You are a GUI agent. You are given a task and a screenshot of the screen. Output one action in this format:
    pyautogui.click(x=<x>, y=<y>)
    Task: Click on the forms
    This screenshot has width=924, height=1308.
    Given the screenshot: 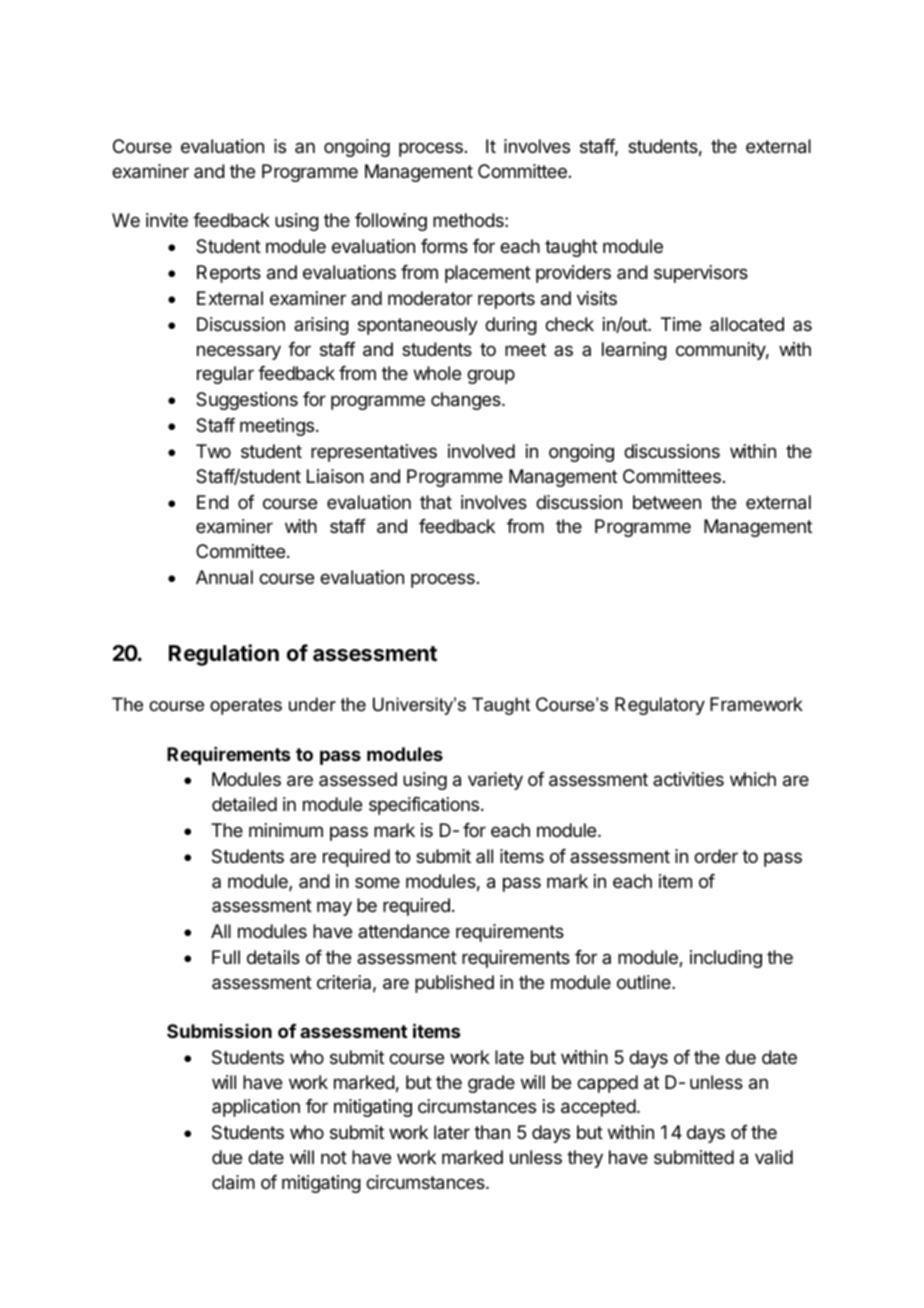 What is the action you would take?
    pyautogui.click(x=444, y=246)
